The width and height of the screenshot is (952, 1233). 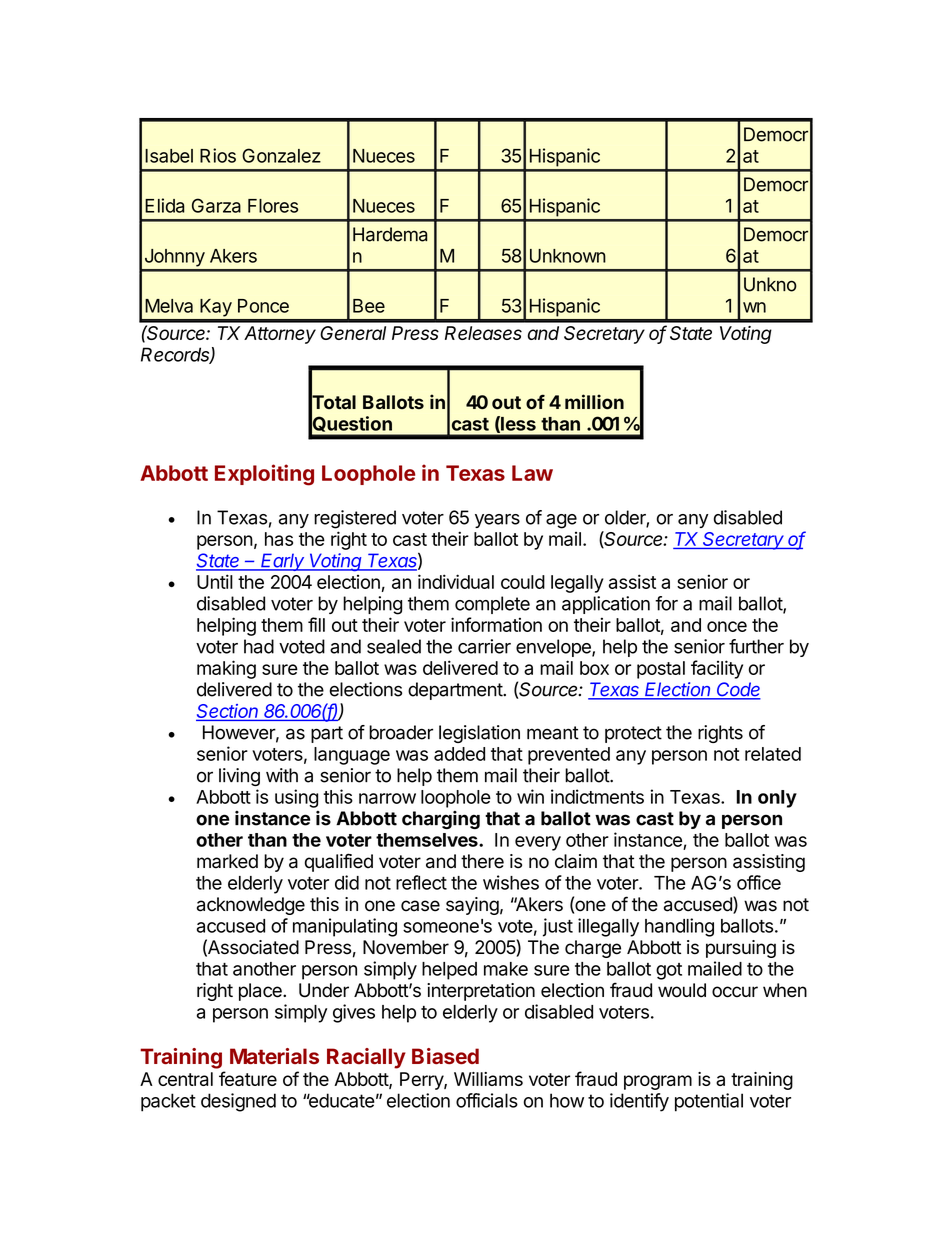 I want to click on Exploiting, so click(x=264, y=475).
